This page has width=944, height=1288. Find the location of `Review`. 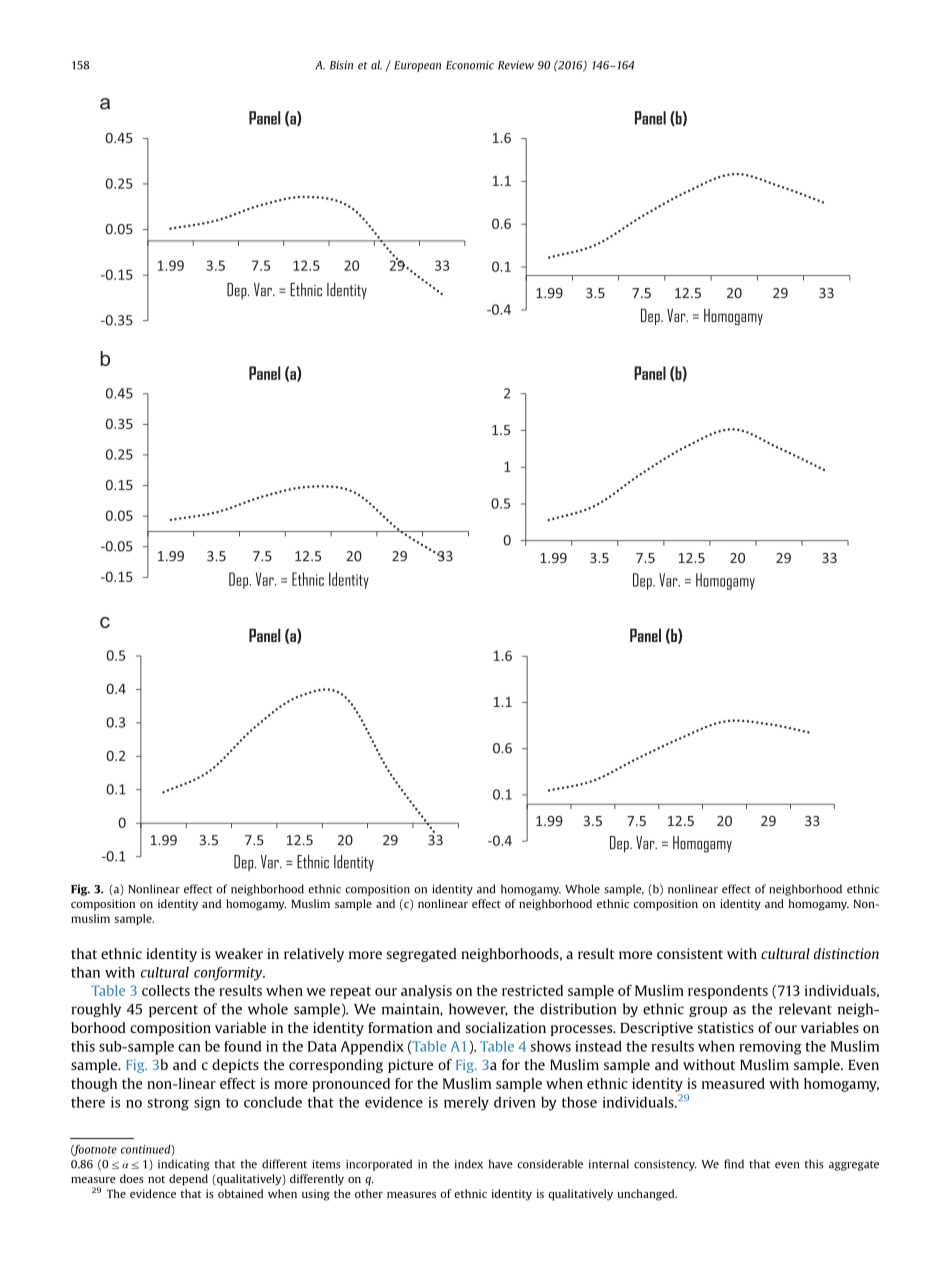

Review is located at coordinates (516, 65).
